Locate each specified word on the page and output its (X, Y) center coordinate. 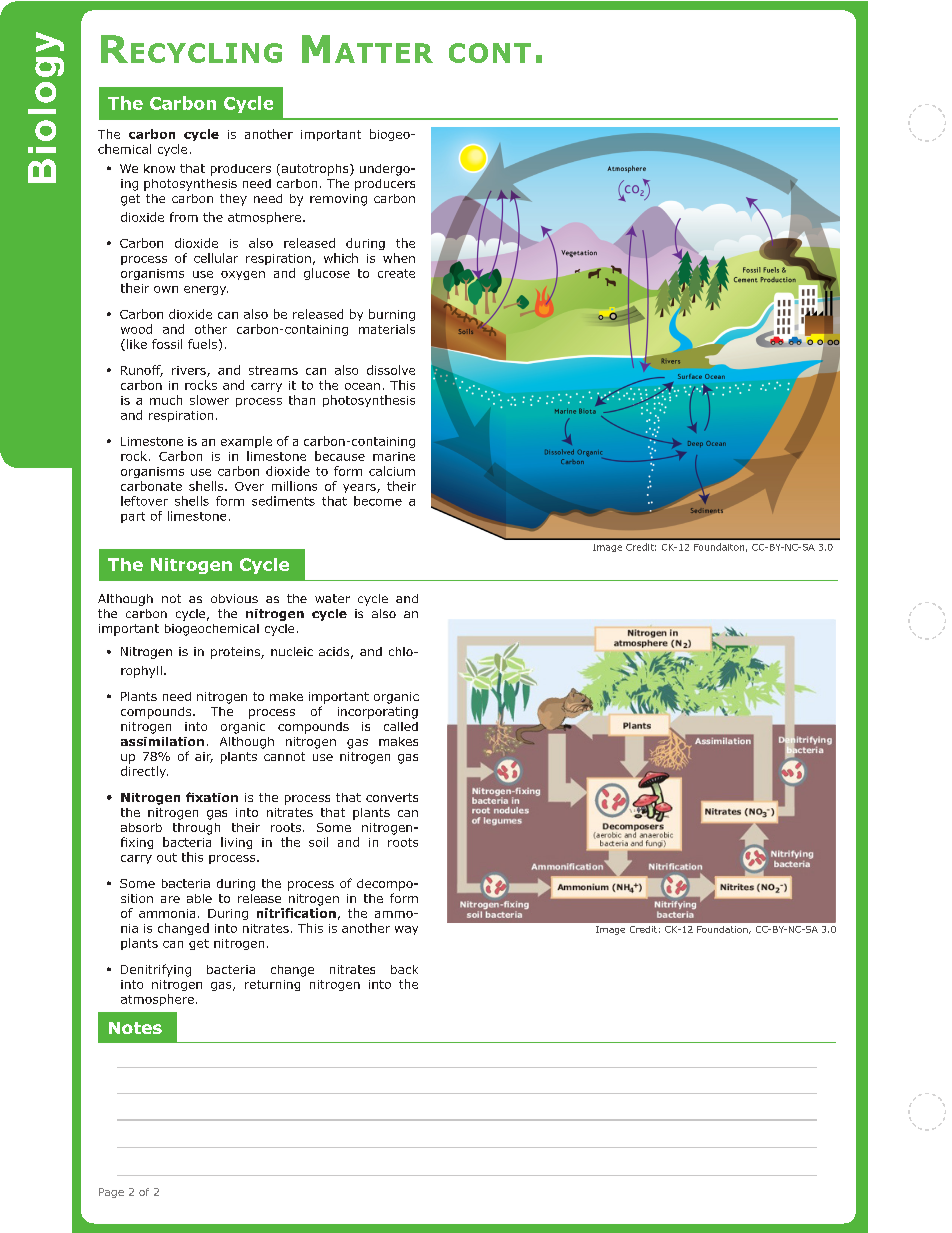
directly (144, 772)
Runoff (142, 371)
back (404, 969)
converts (392, 797)
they (233, 200)
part (133, 517)
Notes (135, 1028)
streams (273, 370)
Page (111, 1193)
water (332, 598)
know (159, 168)
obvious (234, 598)
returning (272, 985)
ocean (362, 386)
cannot (284, 756)
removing (338, 200)
